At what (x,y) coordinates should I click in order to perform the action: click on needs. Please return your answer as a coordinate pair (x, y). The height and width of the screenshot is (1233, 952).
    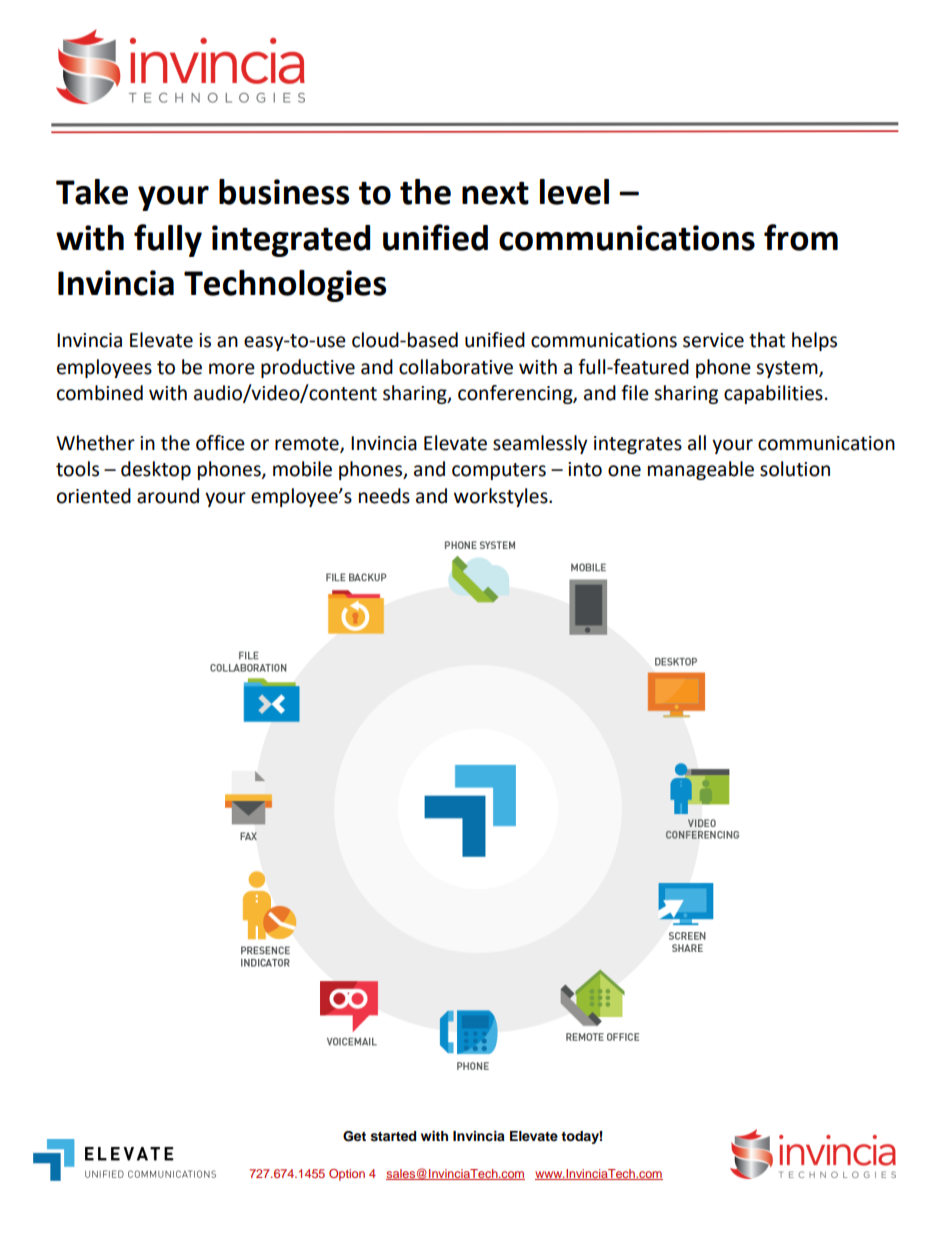
    Looking at the image, I should click on (384, 496).
